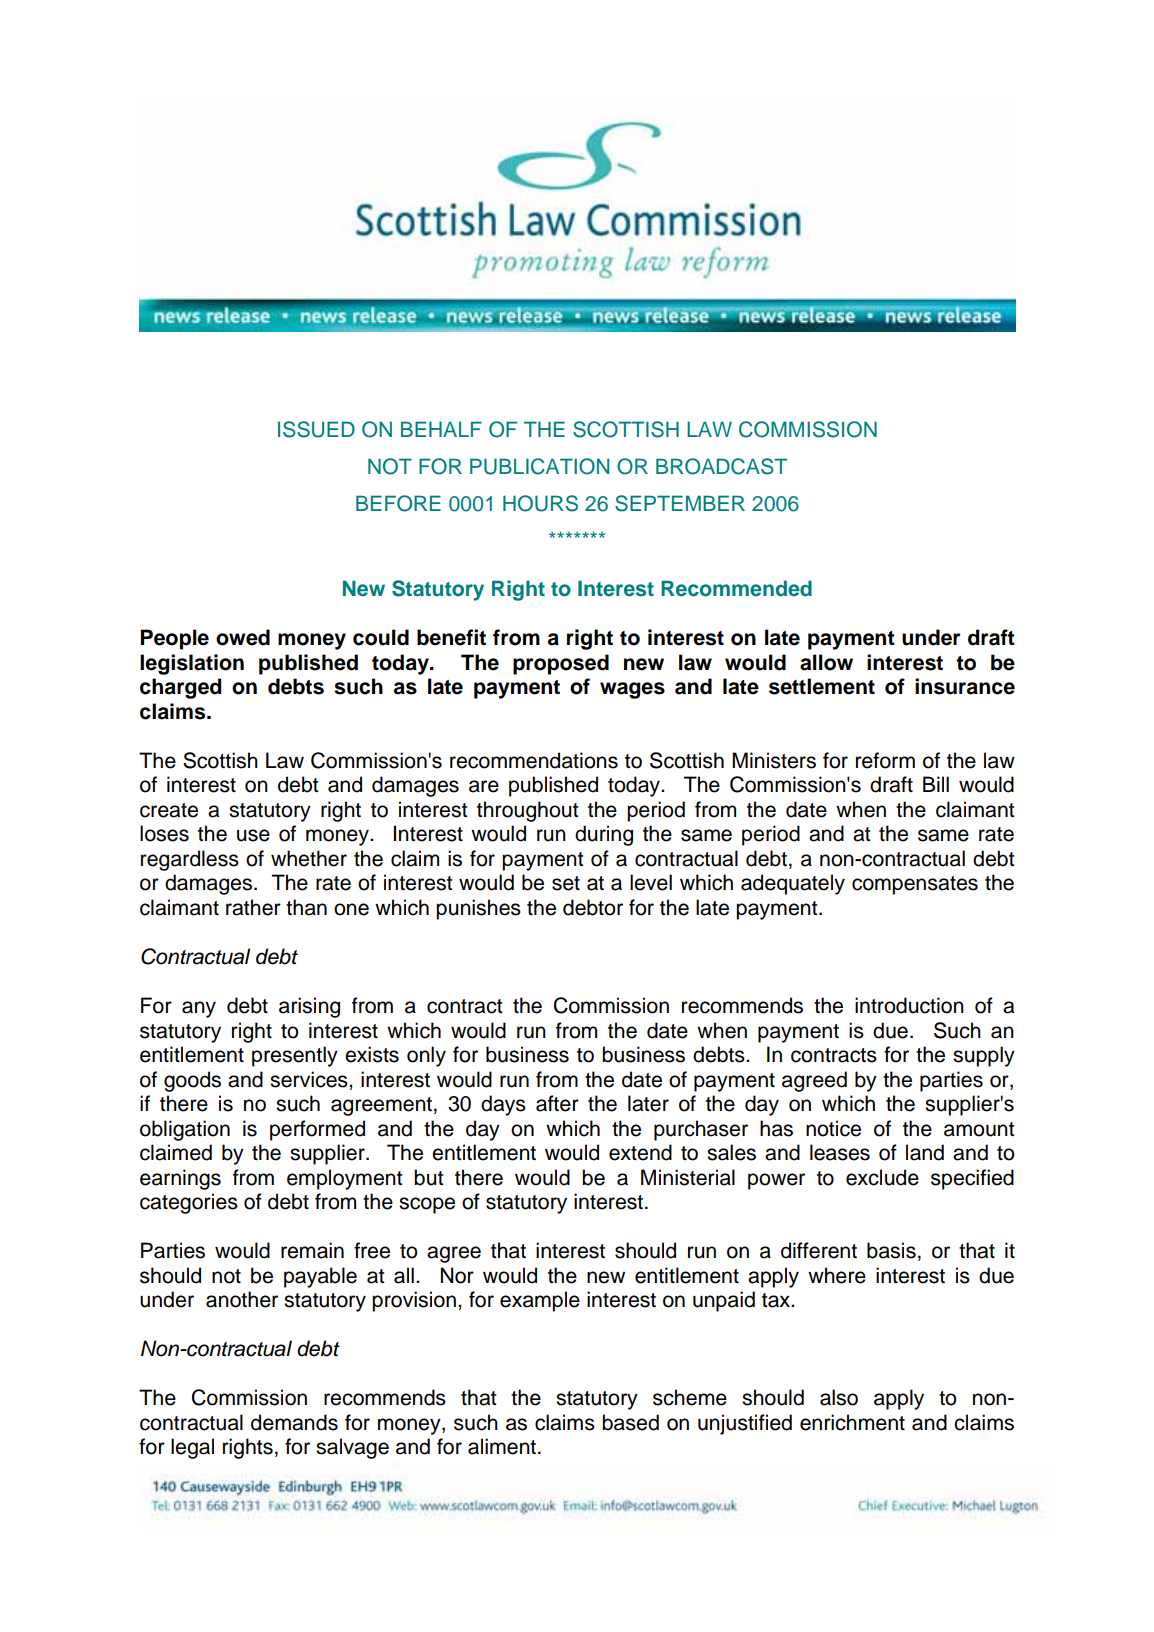 The height and width of the screenshot is (1632, 1154). I want to click on ISSUED, so click(316, 429).
